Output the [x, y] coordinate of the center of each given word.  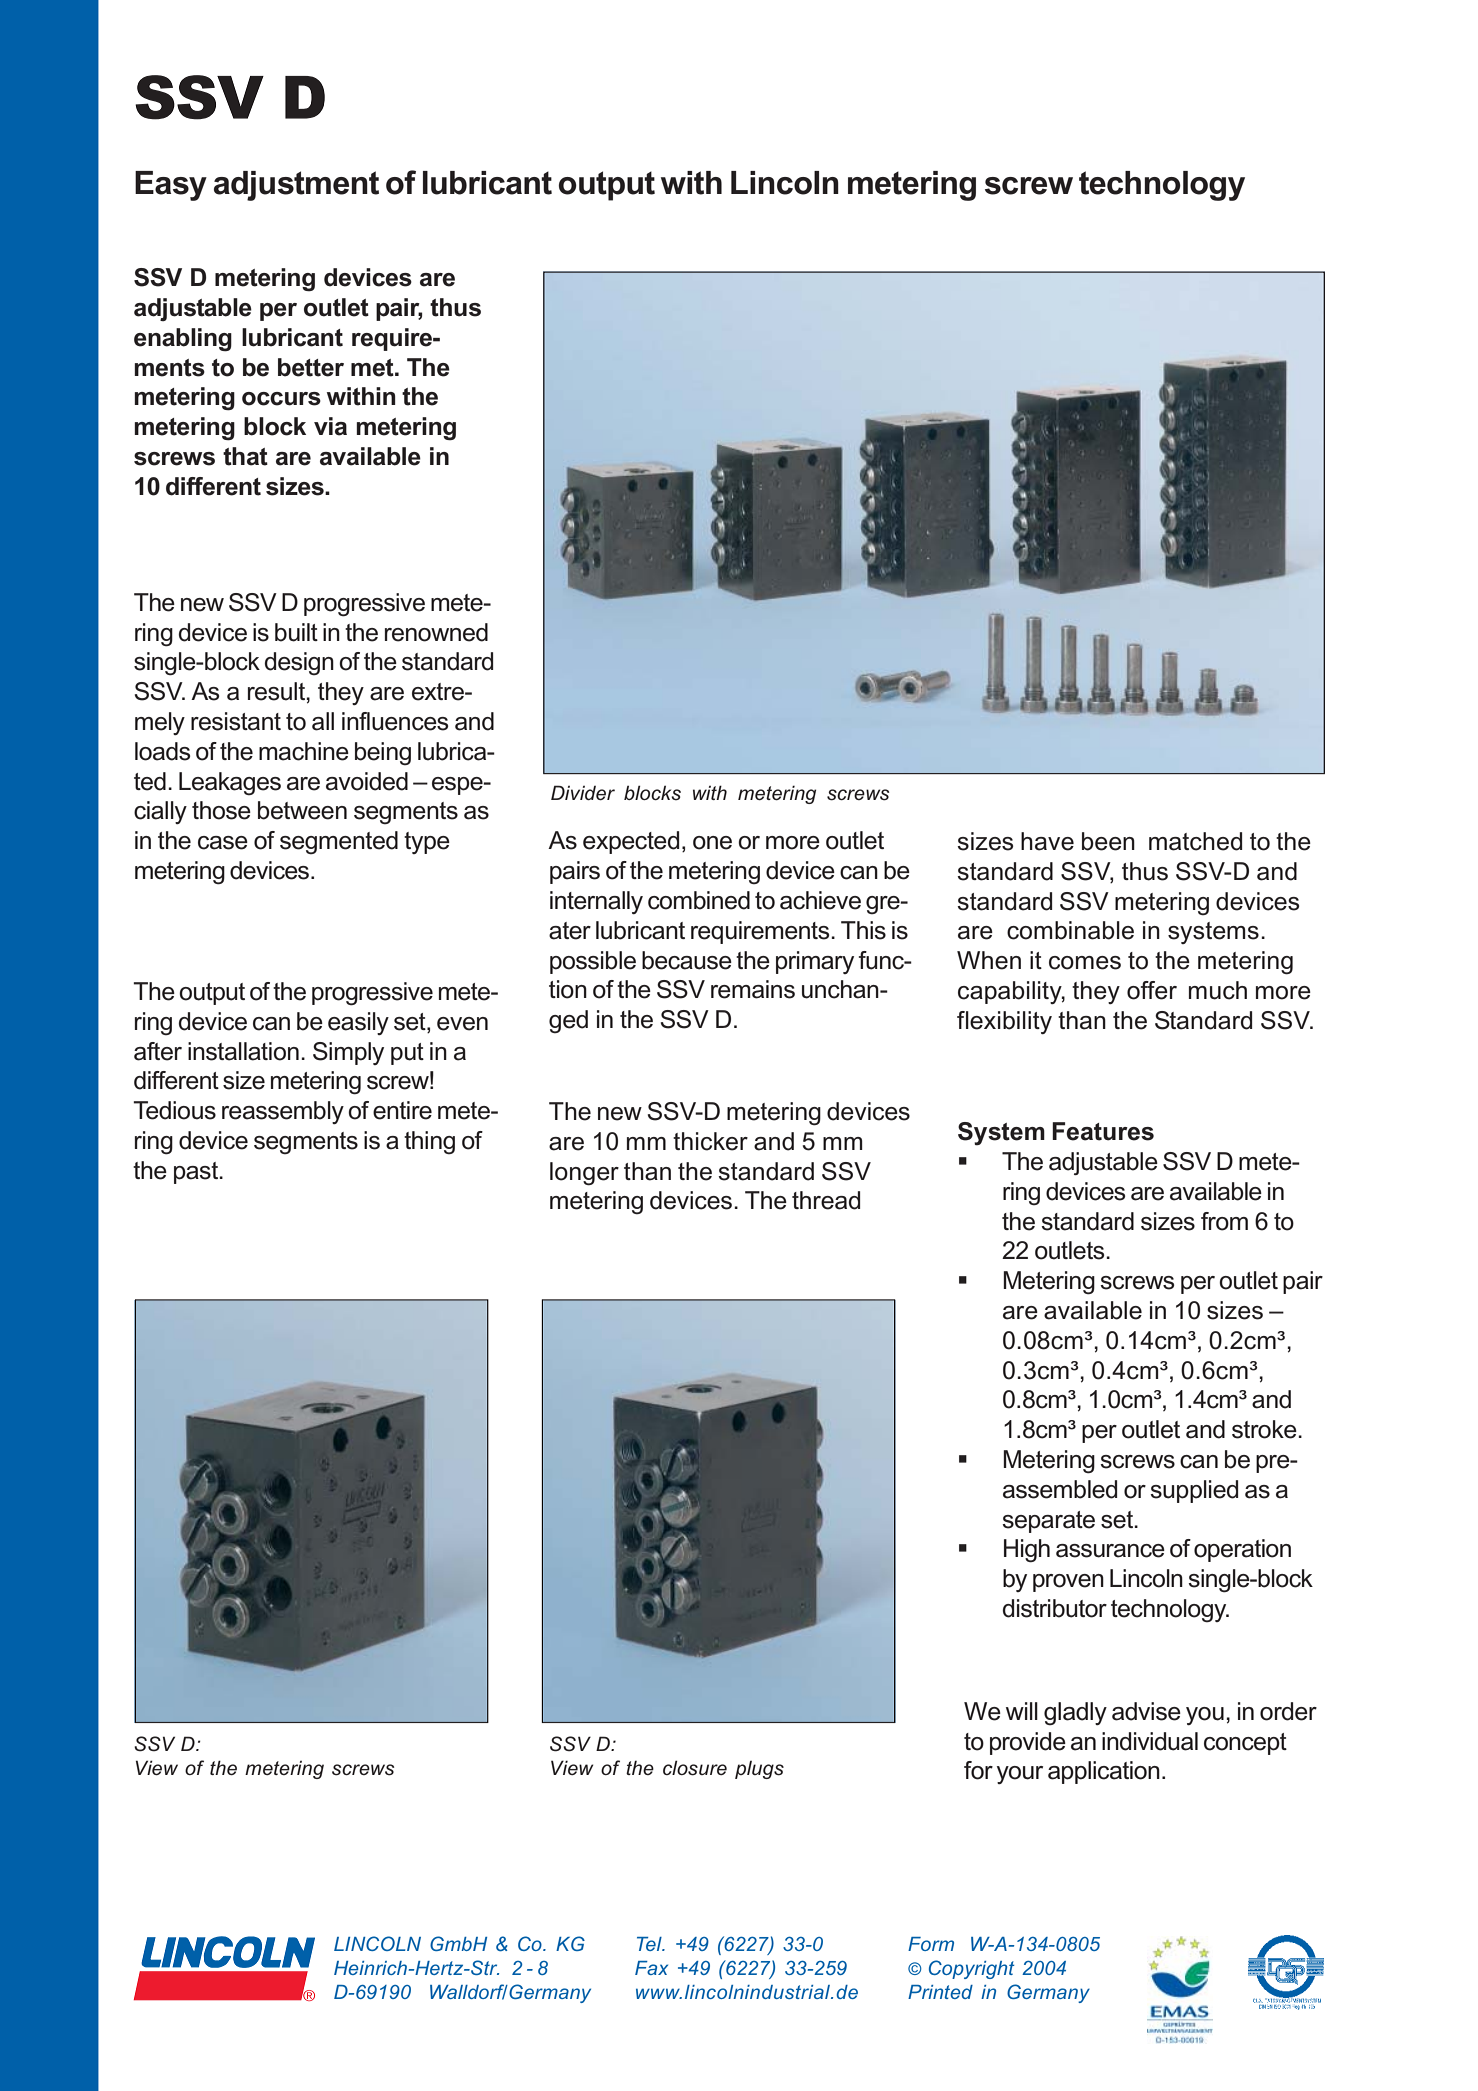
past [197, 1173]
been [1108, 841]
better [311, 367]
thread [826, 1200]
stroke [1265, 1429]
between [302, 810]
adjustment [296, 186]
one [712, 843]
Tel [650, 1944]
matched [1195, 841]
